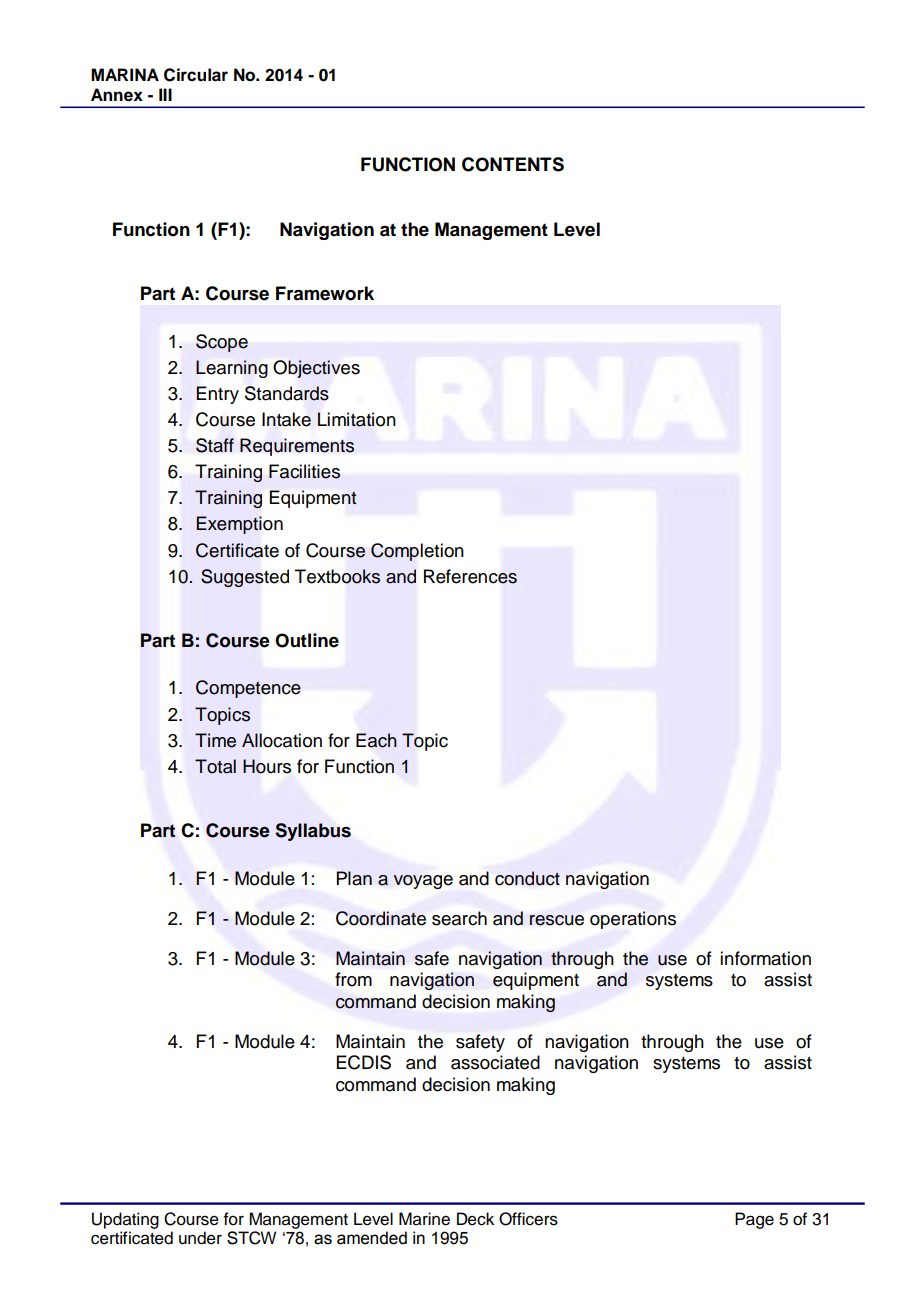 The width and height of the screenshot is (924, 1307). I want to click on search, so click(459, 918).
